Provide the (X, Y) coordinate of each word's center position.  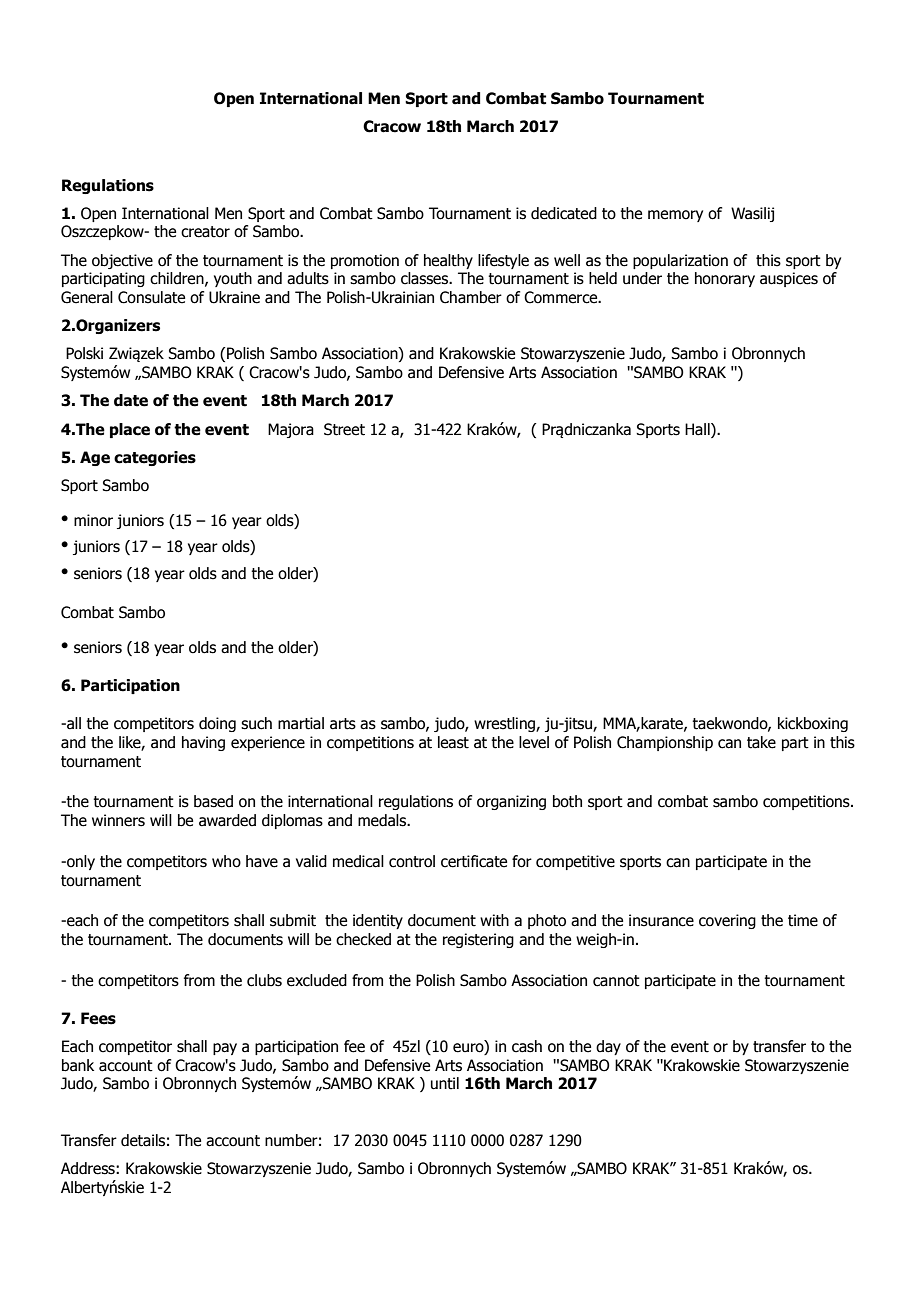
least (453, 742)
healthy (448, 261)
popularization (680, 261)
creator (205, 232)
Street (344, 429)
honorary (725, 279)
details (143, 1140)
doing (217, 724)
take (761, 742)
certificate (474, 861)
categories (155, 458)
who (226, 861)
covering (727, 921)
